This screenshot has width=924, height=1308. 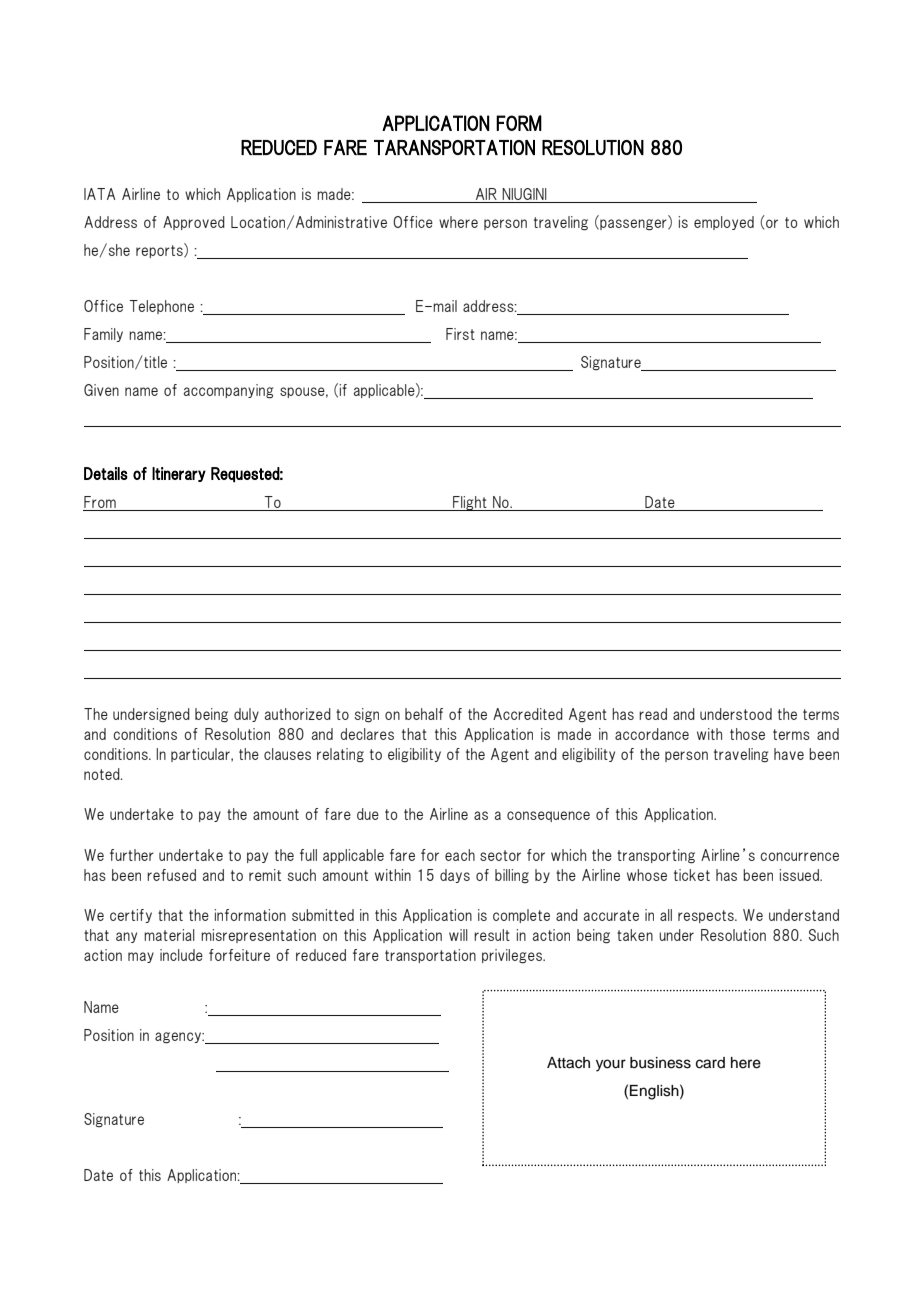 What do you see at coordinates (103, 774) in the screenshot?
I see `noted` at bounding box center [103, 774].
